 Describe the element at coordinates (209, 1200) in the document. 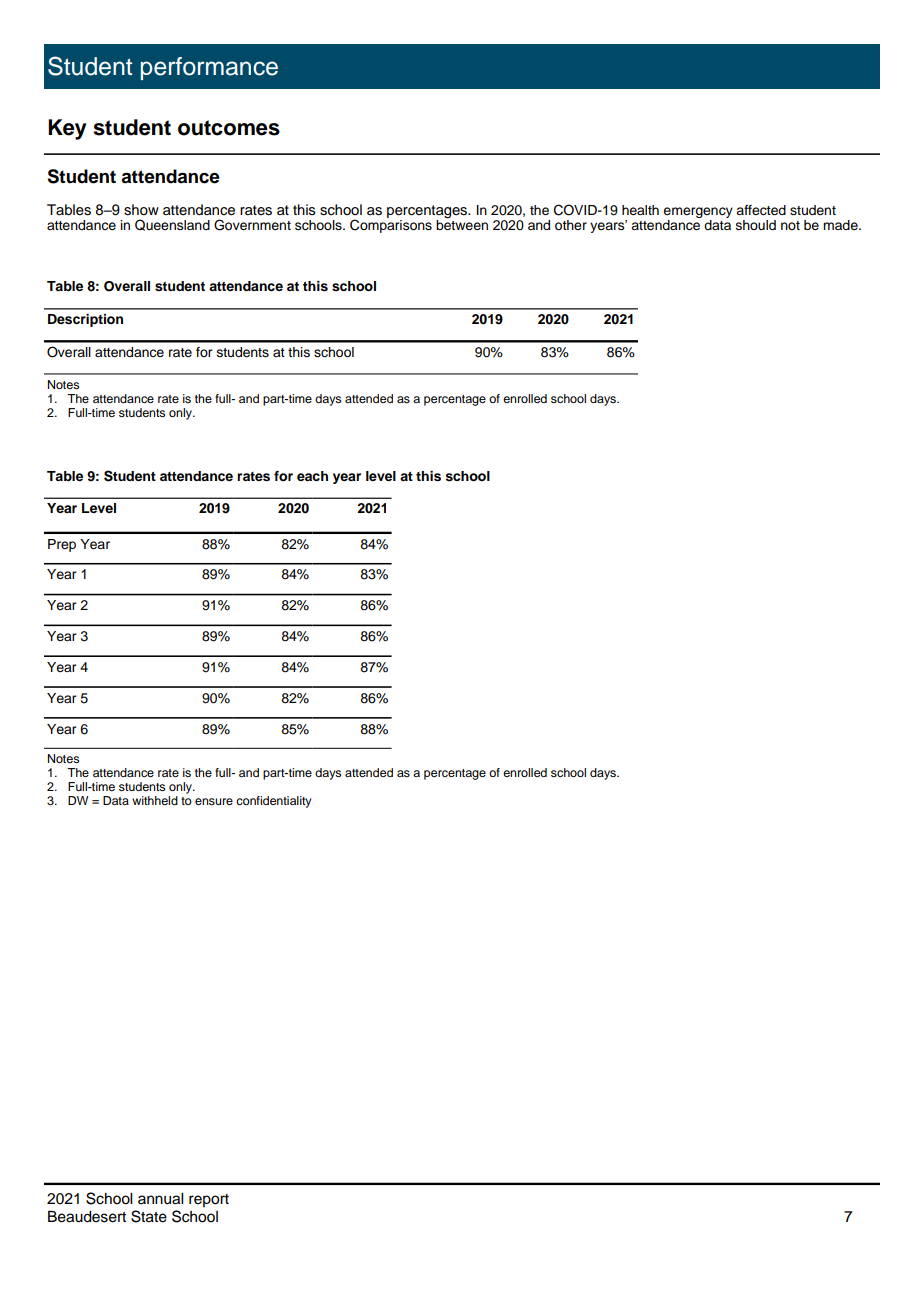

I see `report` at that location.
